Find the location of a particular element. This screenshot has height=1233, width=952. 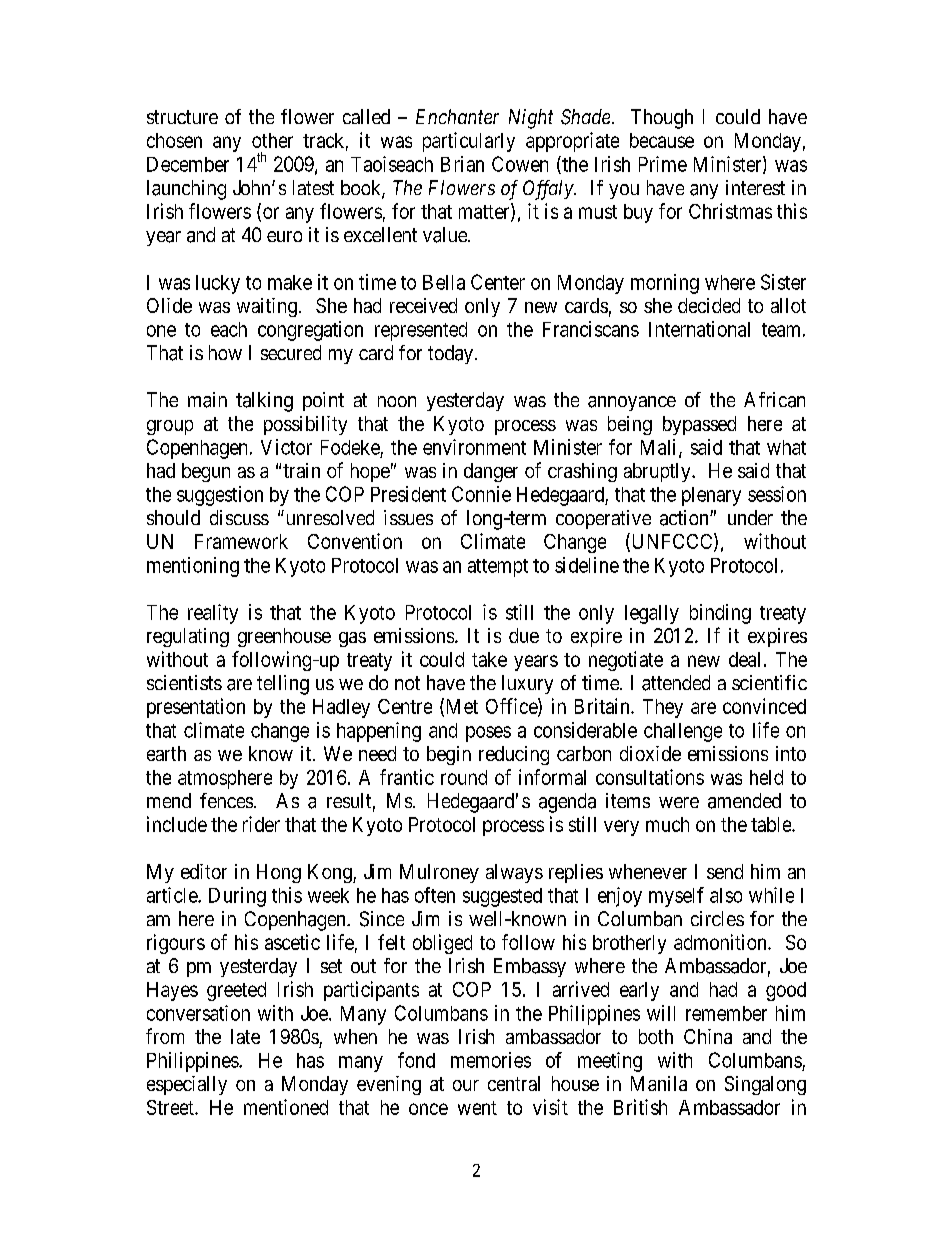

especially is located at coordinates (187, 1085).
